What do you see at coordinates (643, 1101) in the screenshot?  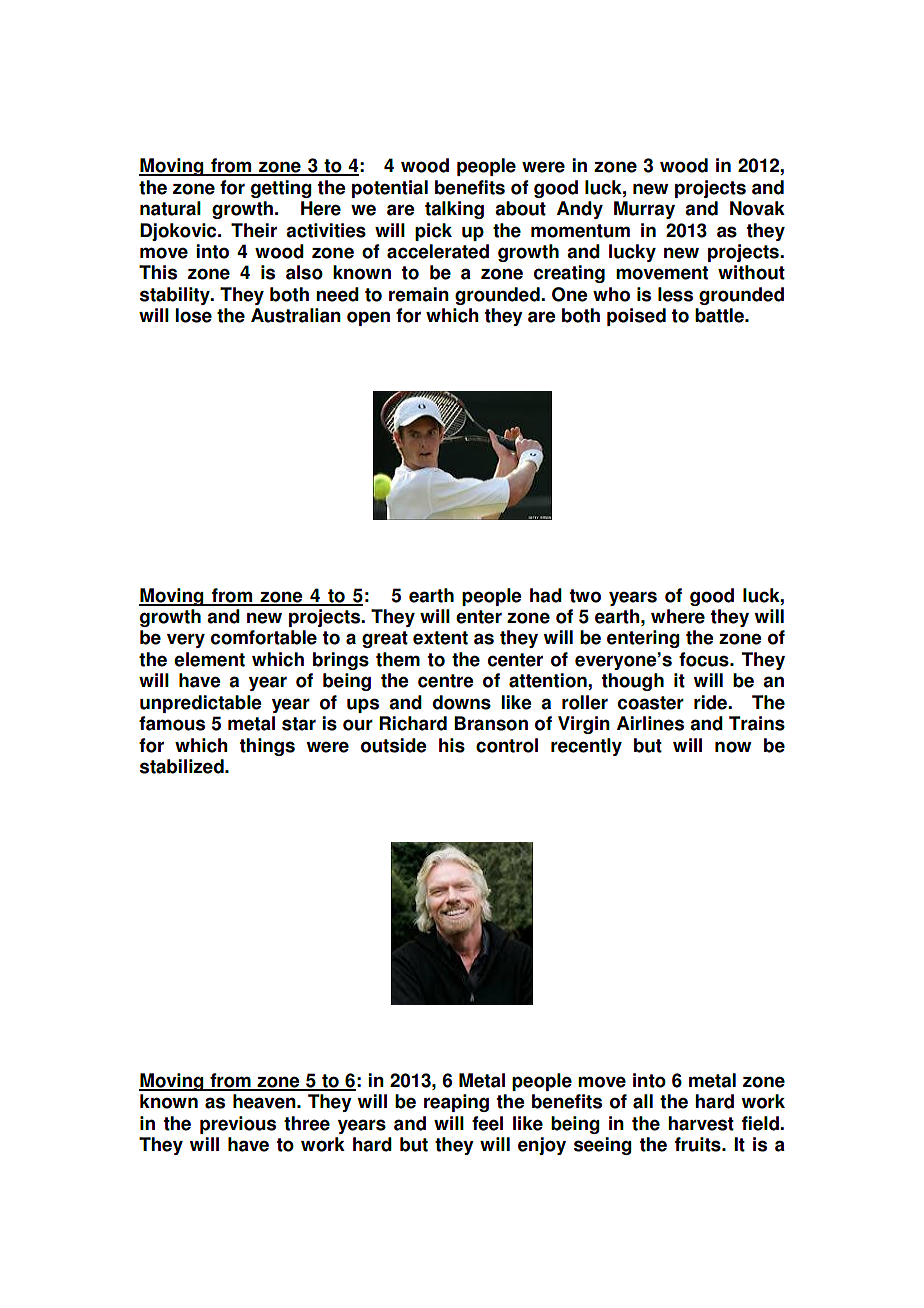 I see `all` at bounding box center [643, 1101].
